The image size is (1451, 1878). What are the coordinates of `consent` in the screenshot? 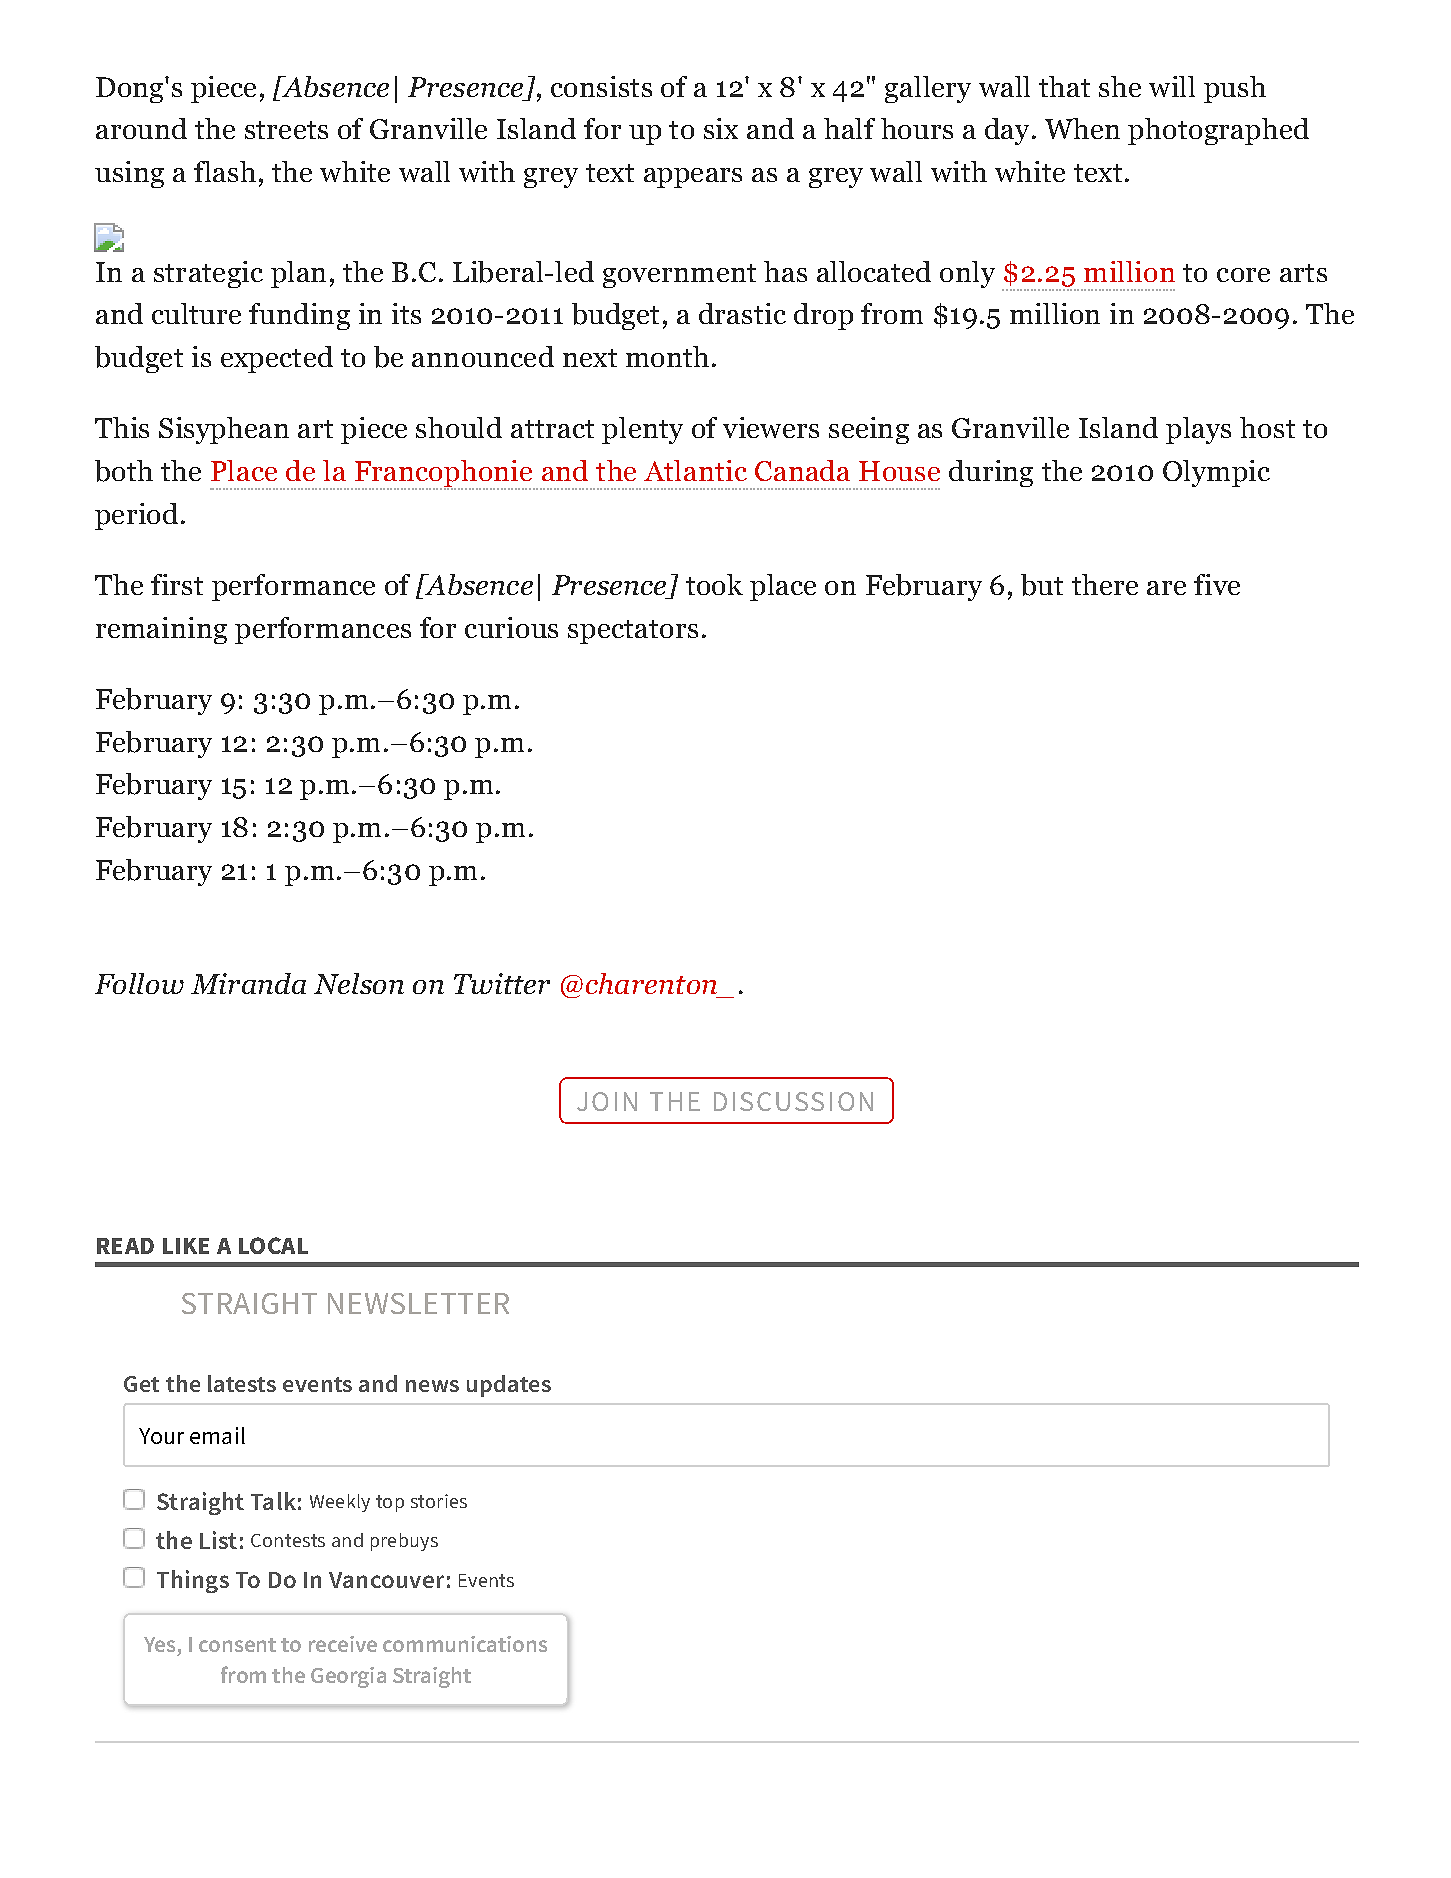 It's located at (237, 1645).
